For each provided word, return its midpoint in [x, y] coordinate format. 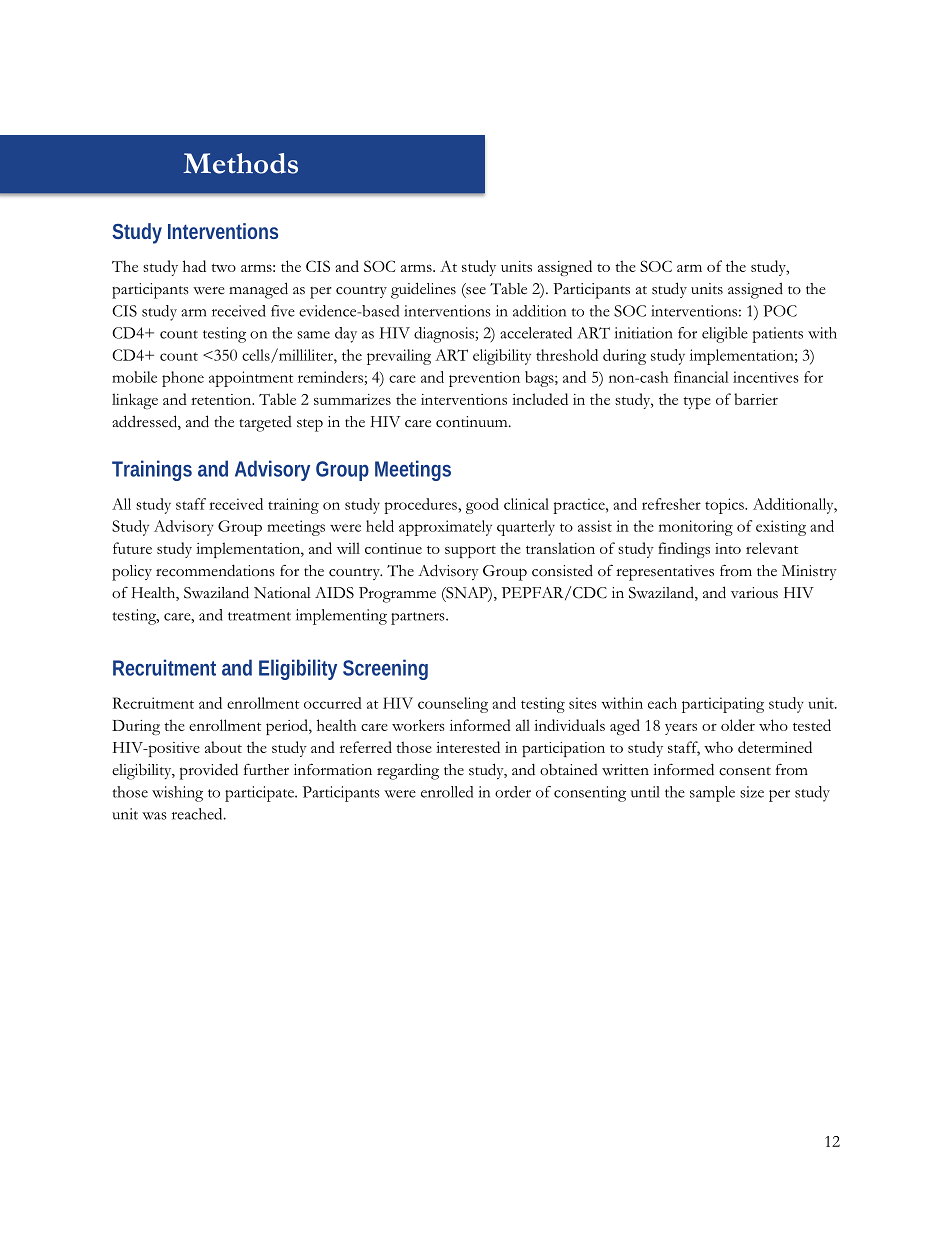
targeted [266, 424]
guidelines [423, 290]
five [283, 311]
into [728, 548]
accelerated [536, 333]
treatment [259, 616]
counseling [453, 705]
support [470, 551]
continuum [473, 422]
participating [723, 705]
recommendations [215, 570]
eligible [725, 335]
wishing [177, 794]
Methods [240, 163]
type [697, 402]
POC [780, 311]
